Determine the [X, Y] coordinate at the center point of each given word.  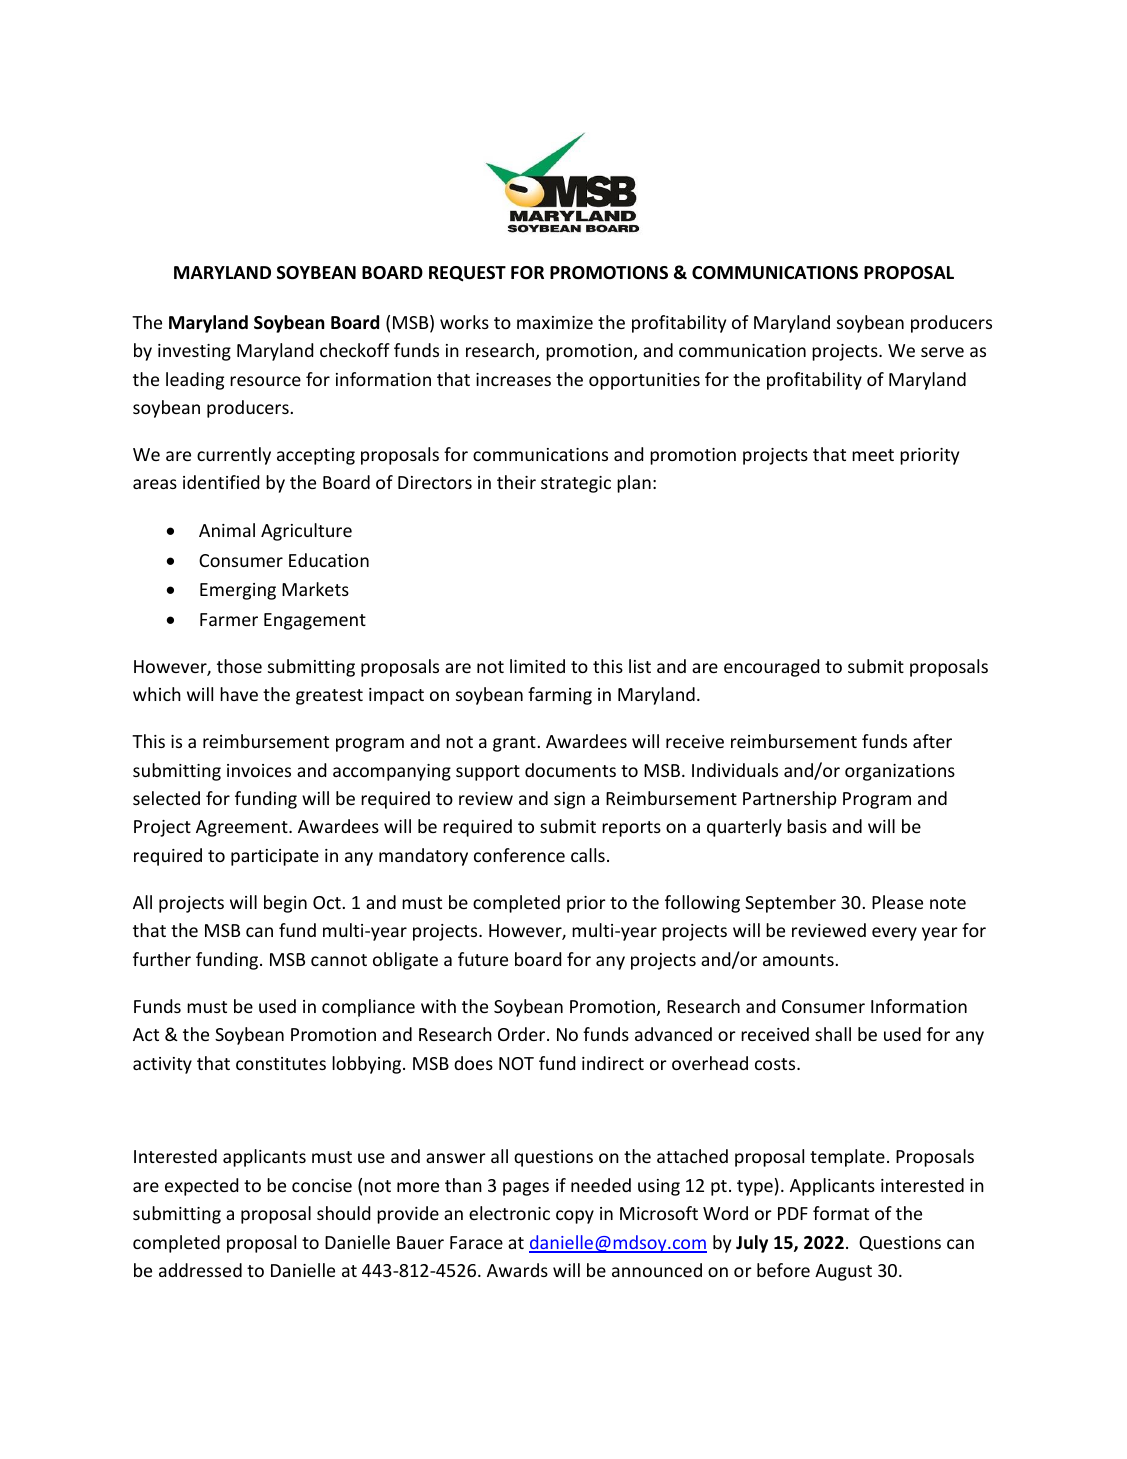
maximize [555, 322]
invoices [259, 770]
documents [570, 770]
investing [194, 352]
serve [942, 352]
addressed [200, 1270]
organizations [900, 772]
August [843, 1272]
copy [575, 1217]
